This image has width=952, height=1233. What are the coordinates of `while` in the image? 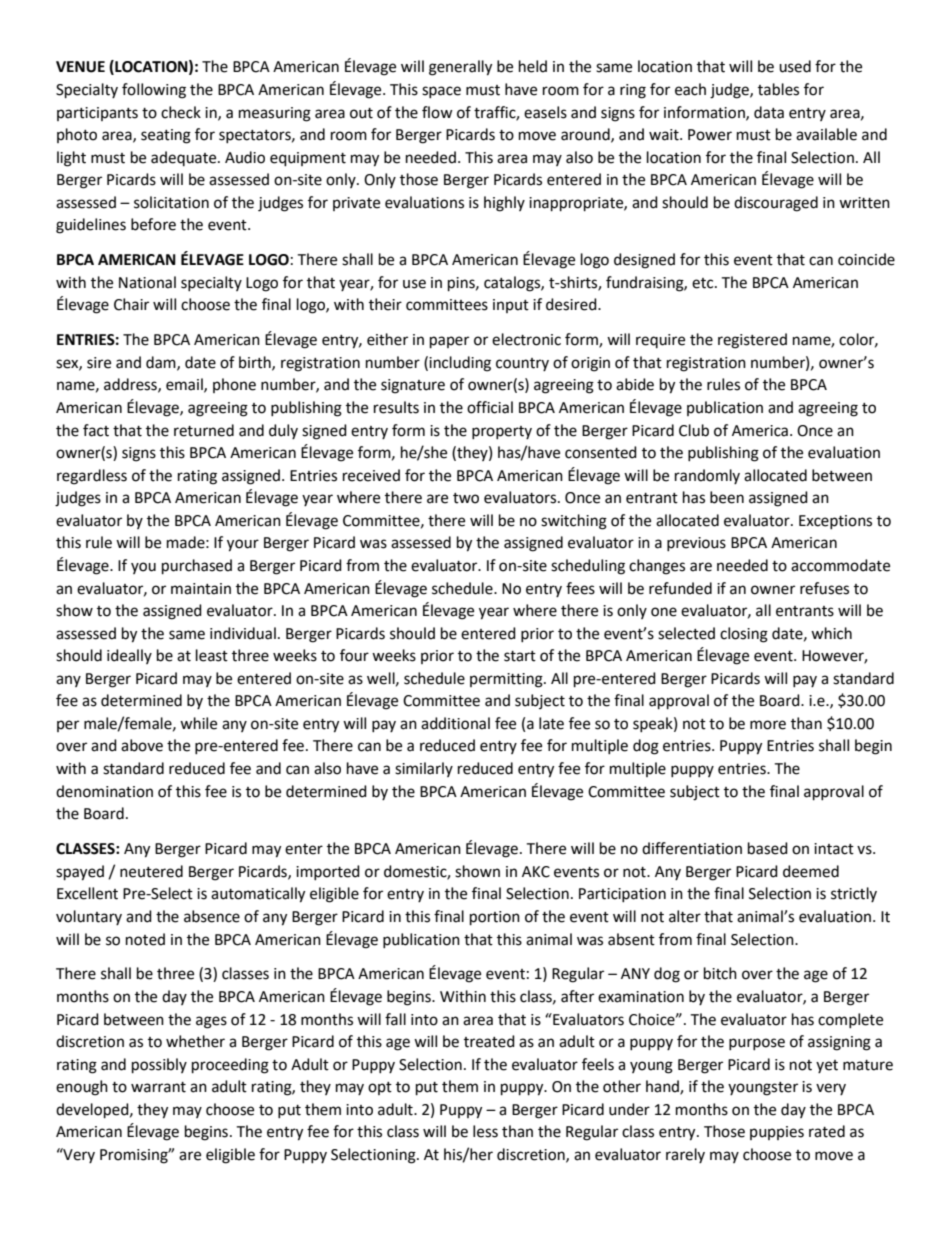 It's located at (198, 723).
